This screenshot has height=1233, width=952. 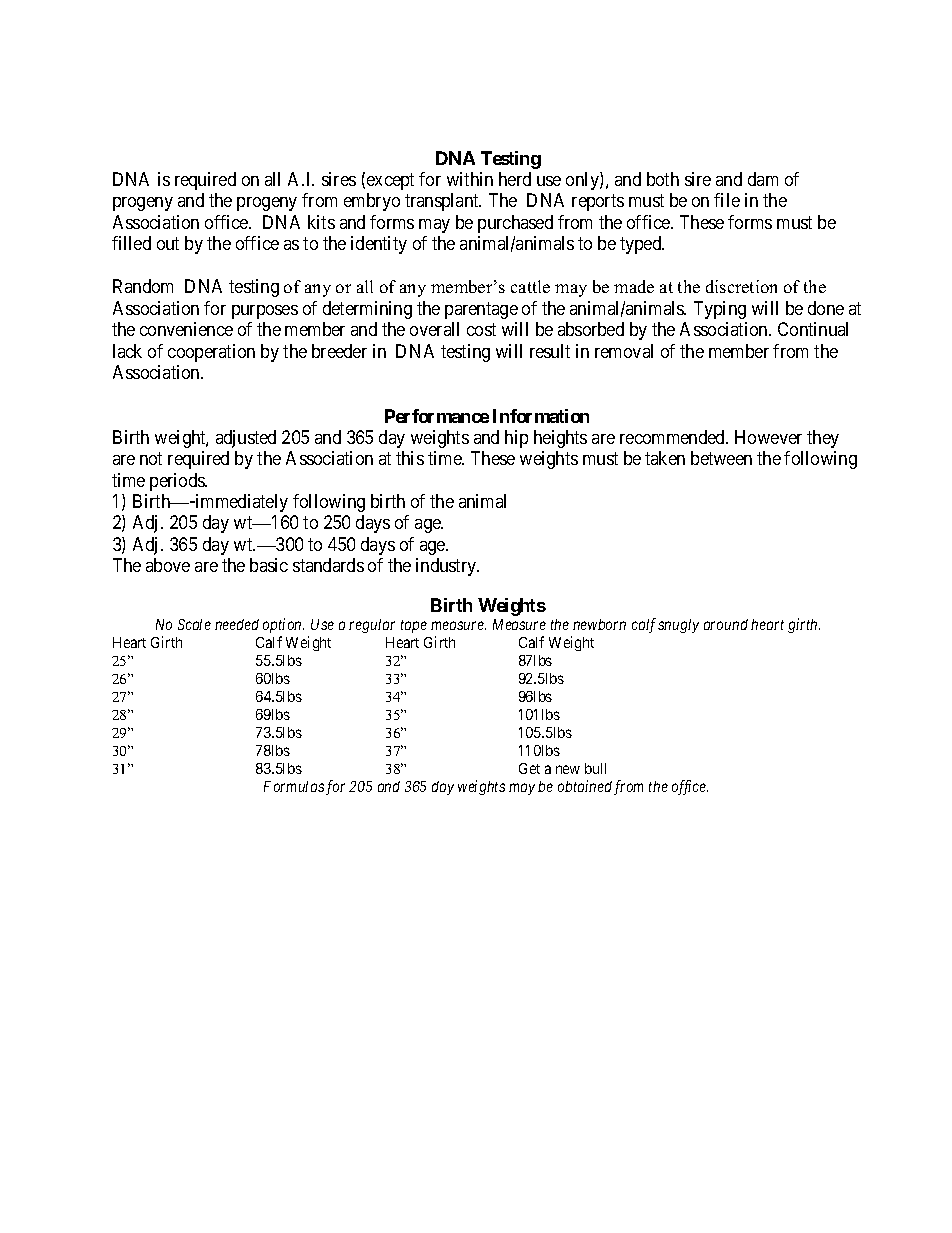 What do you see at coordinates (481, 310) in the screenshot?
I see `parentage` at bounding box center [481, 310].
